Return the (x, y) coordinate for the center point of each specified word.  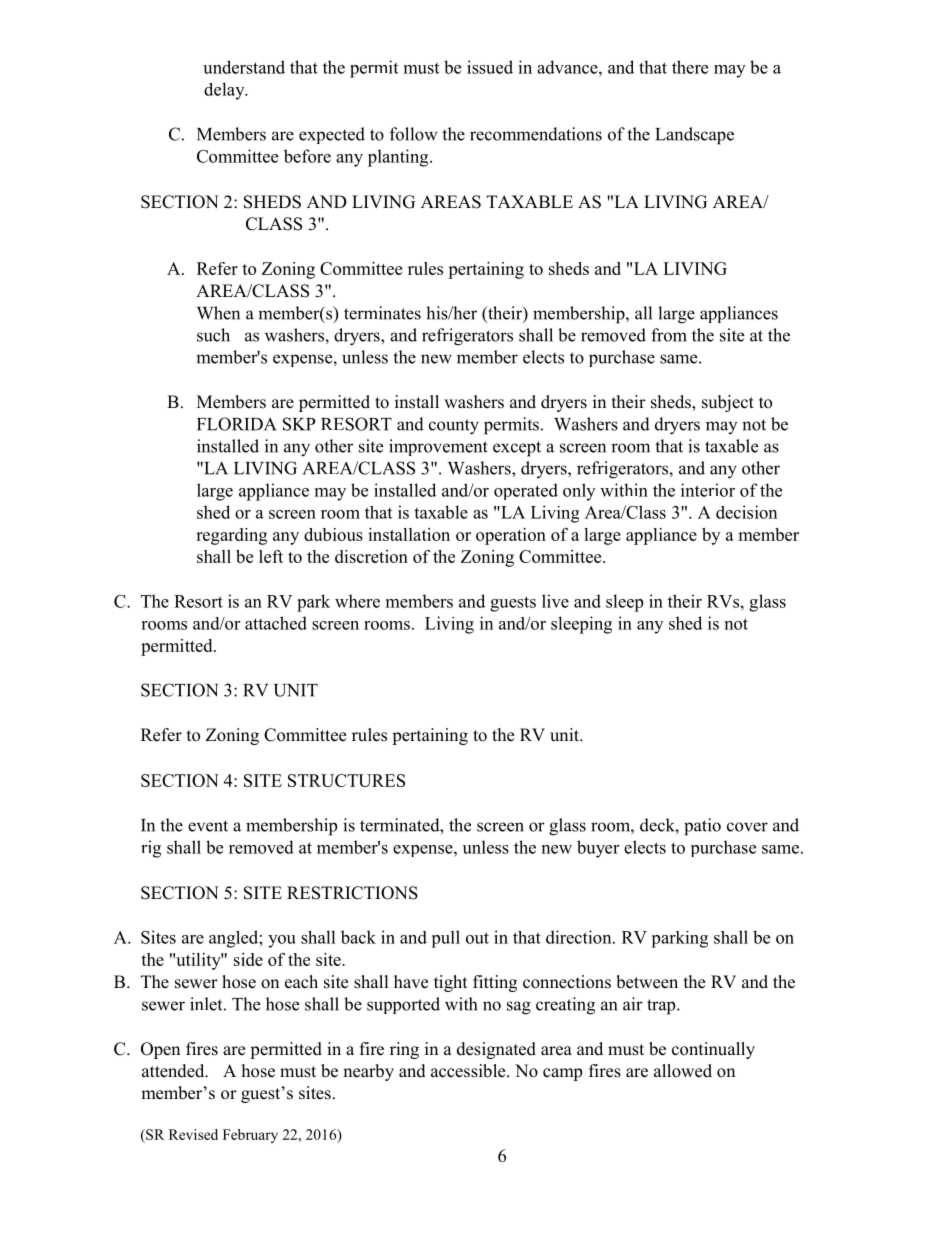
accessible (469, 1071)
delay (225, 91)
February (250, 1136)
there (690, 67)
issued (490, 67)
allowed (683, 1071)
